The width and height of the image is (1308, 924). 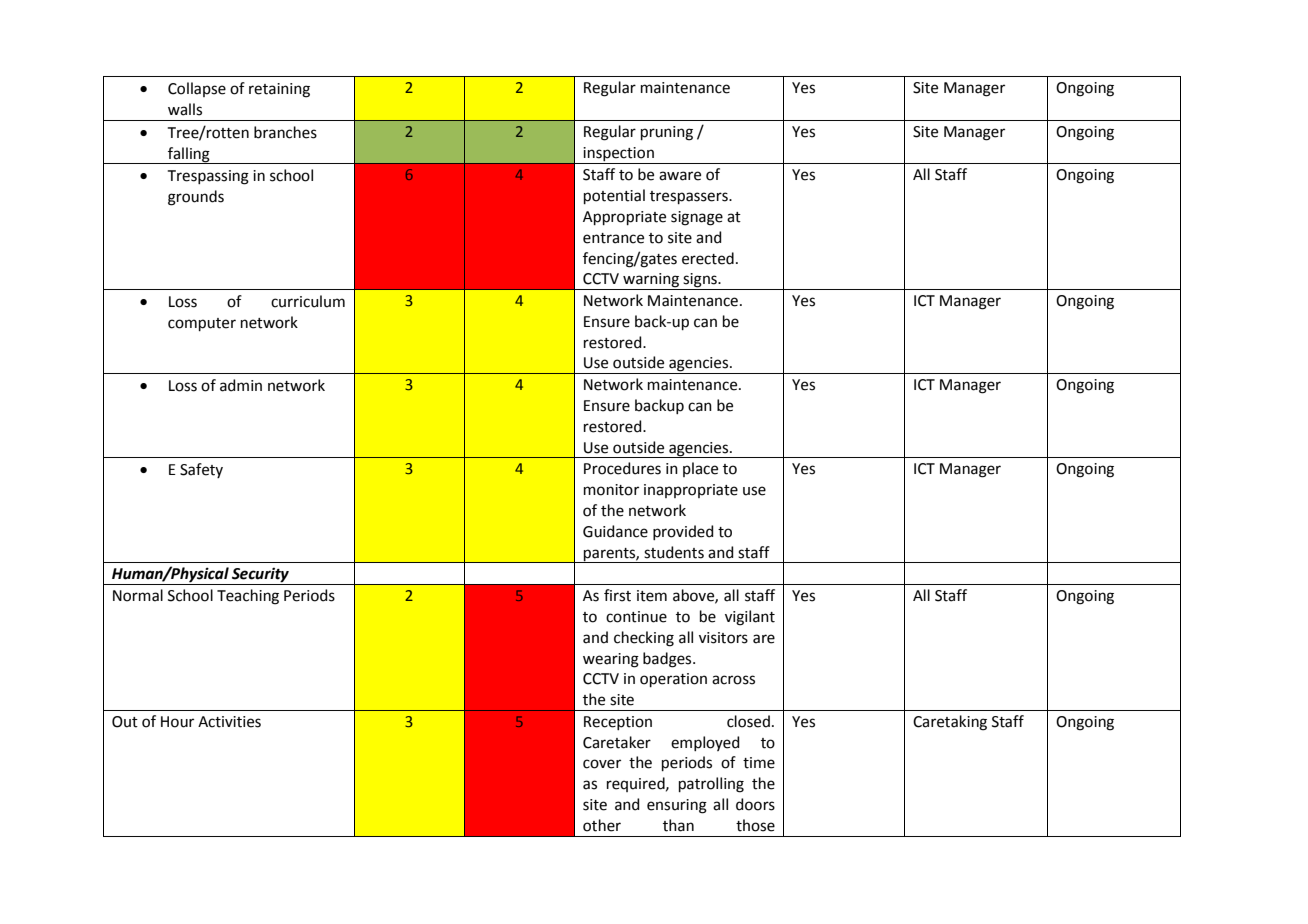 What do you see at coordinates (602, 825) in the image?
I see `other` at bounding box center [602, 825].
